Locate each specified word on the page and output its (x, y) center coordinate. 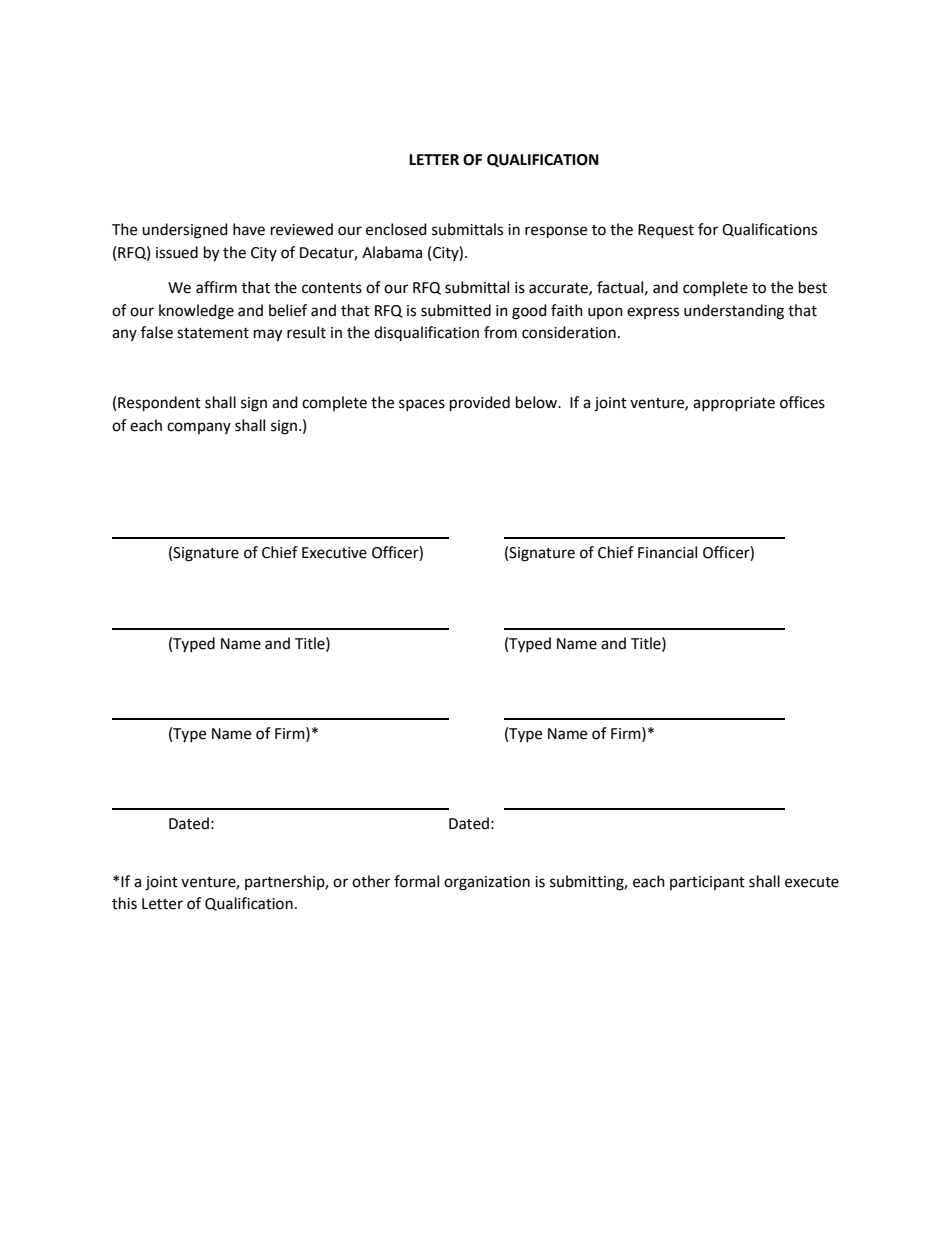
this (124, 903)
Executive (334, 553)
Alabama (392, 252)
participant (707, 883)
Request (666, 231)
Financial (667, 552)
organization (487, 883)
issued (177, 252)
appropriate (734, 404)
